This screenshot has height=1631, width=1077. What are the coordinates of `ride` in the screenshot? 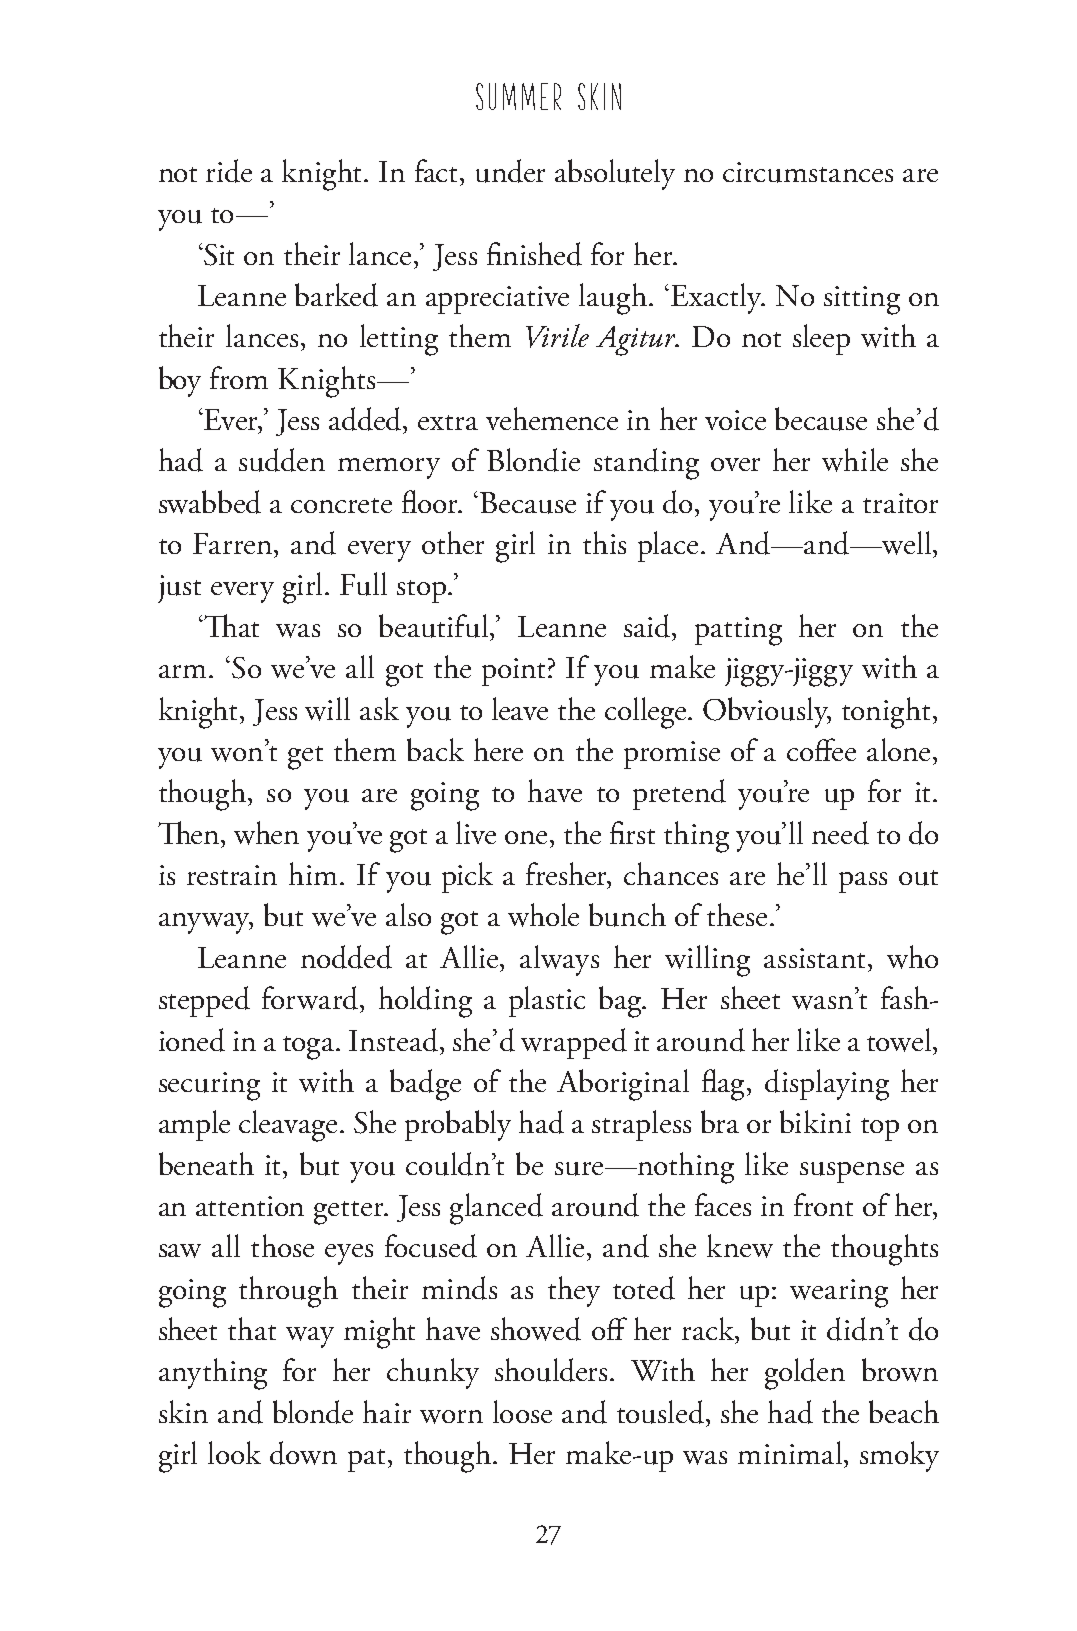 It's located at (229, 171).
